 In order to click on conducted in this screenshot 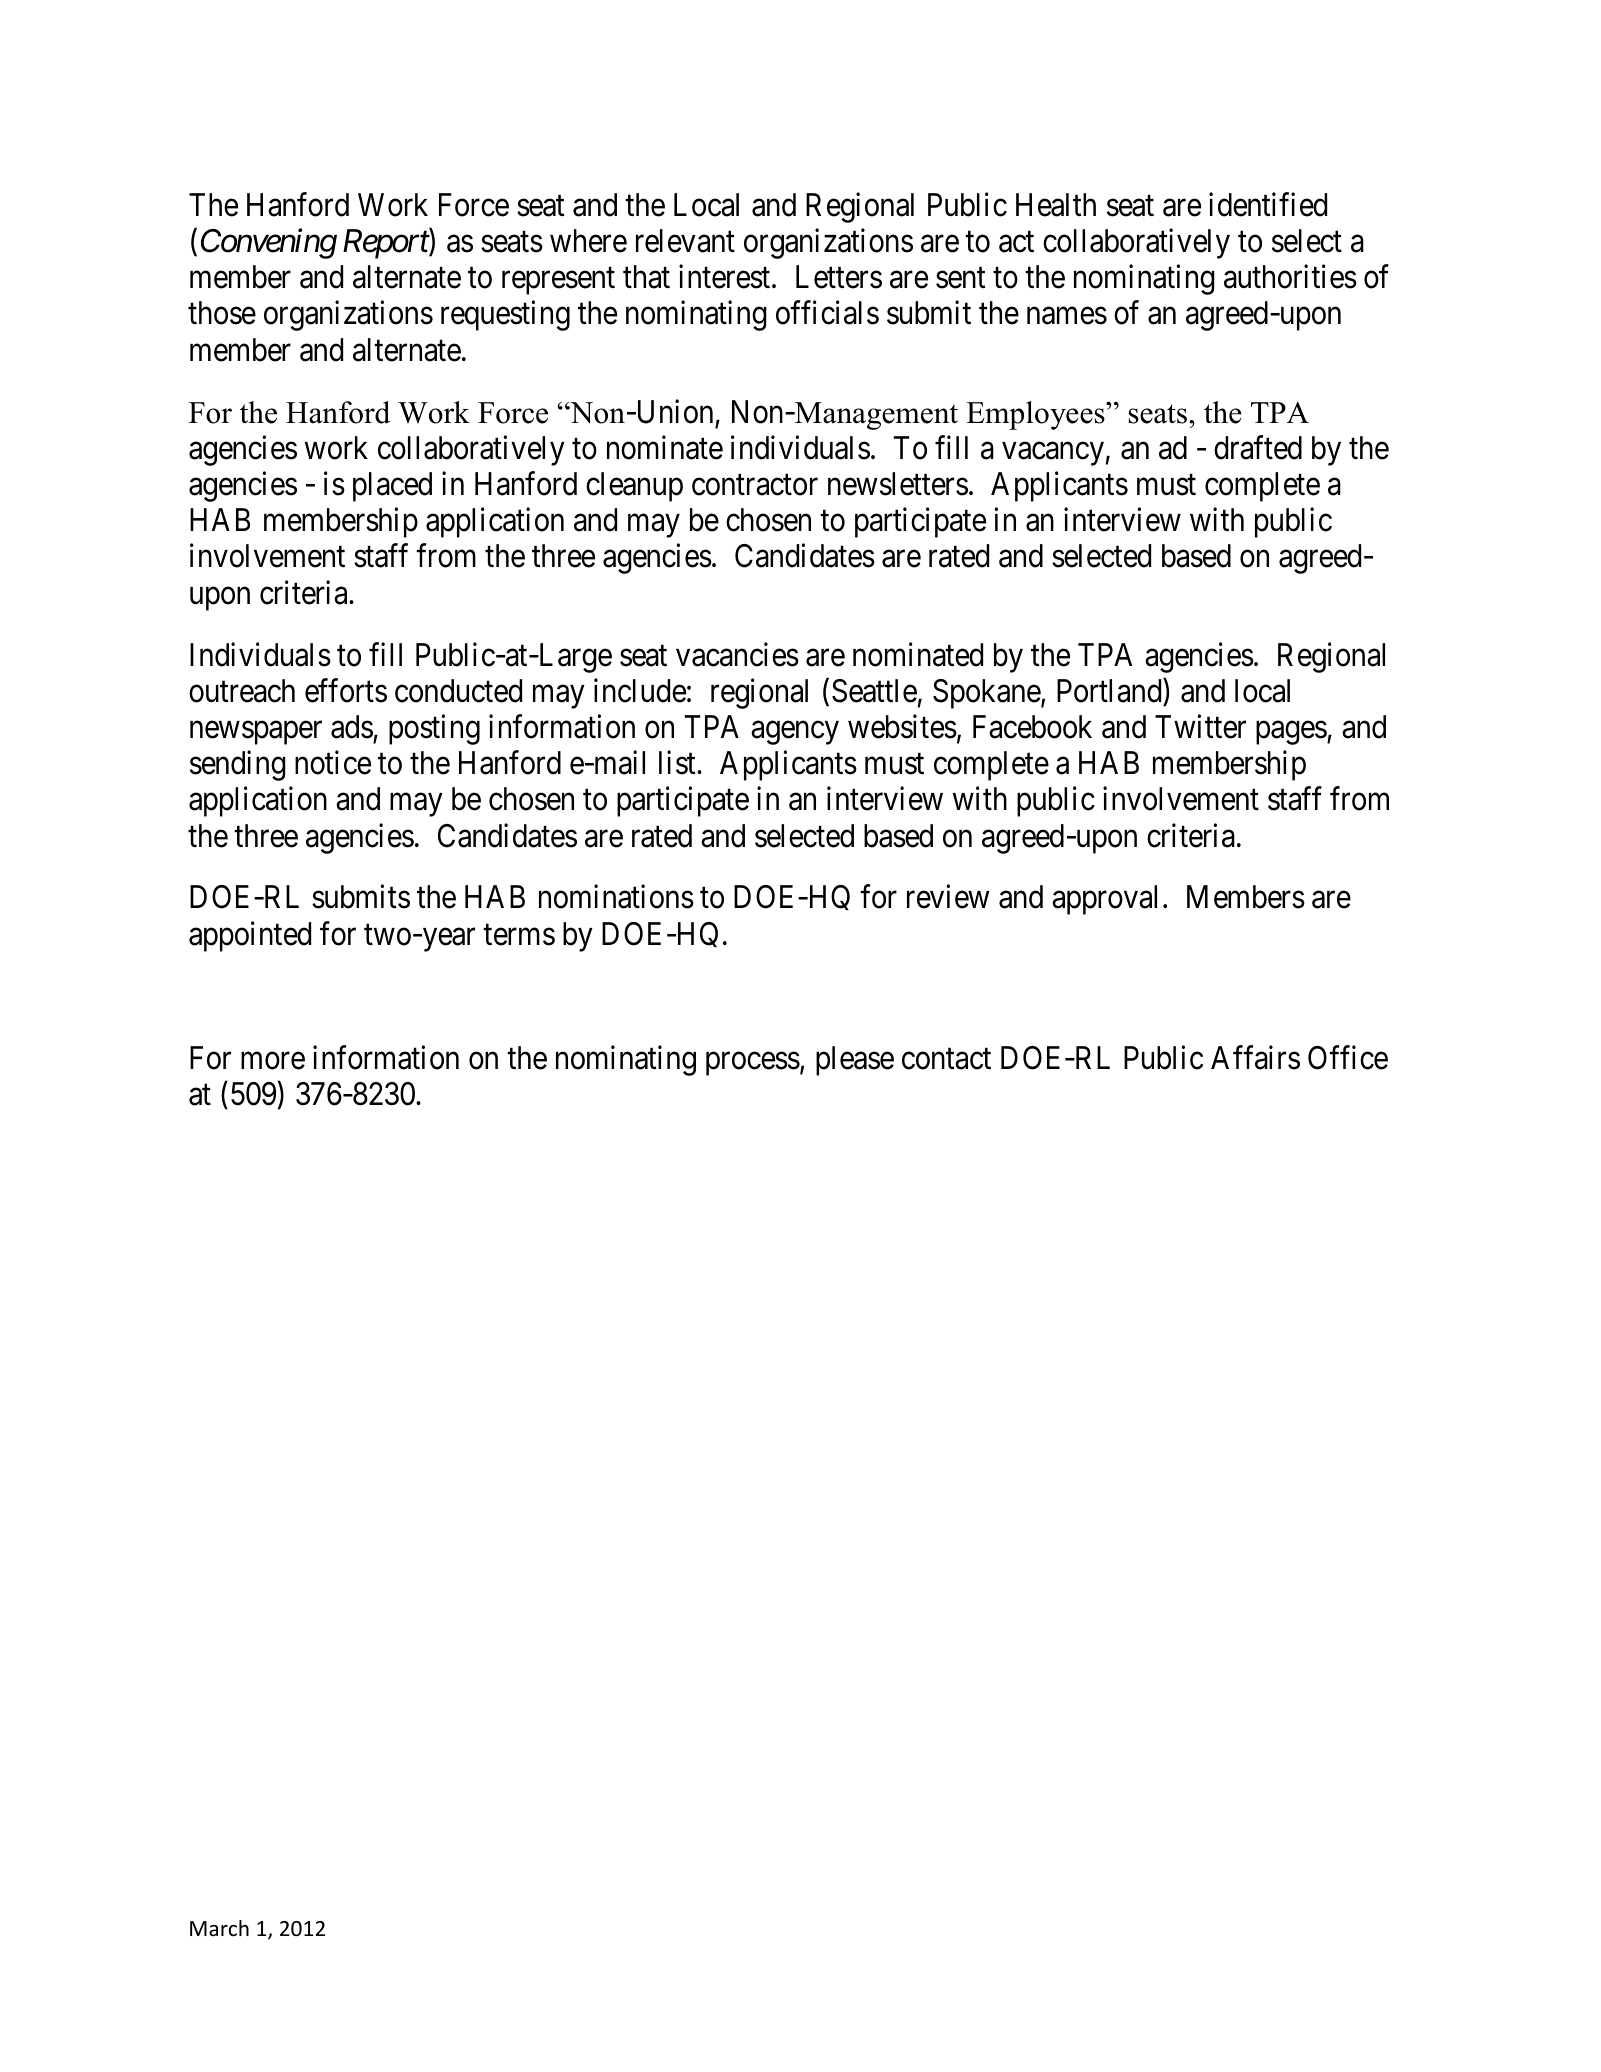, I will do `click(458, 691)`.
